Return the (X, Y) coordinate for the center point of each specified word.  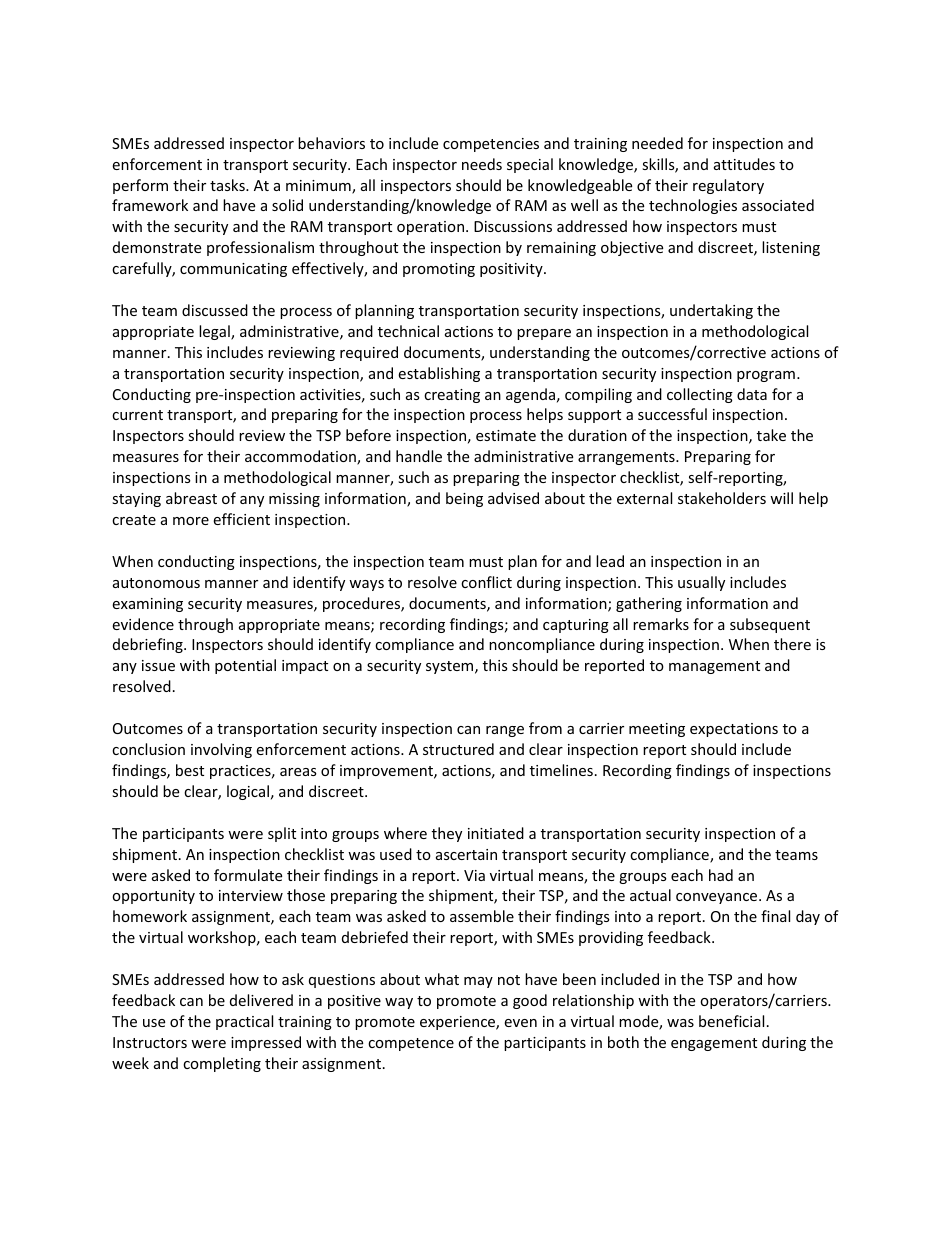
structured (458, 749)
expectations (734, 730)
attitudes (744, 164)
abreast (191, 498)
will (781, 498)
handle (419, 456)
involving (221, 750)
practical (244, 1022)
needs (482, 164)
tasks (228, 185)
